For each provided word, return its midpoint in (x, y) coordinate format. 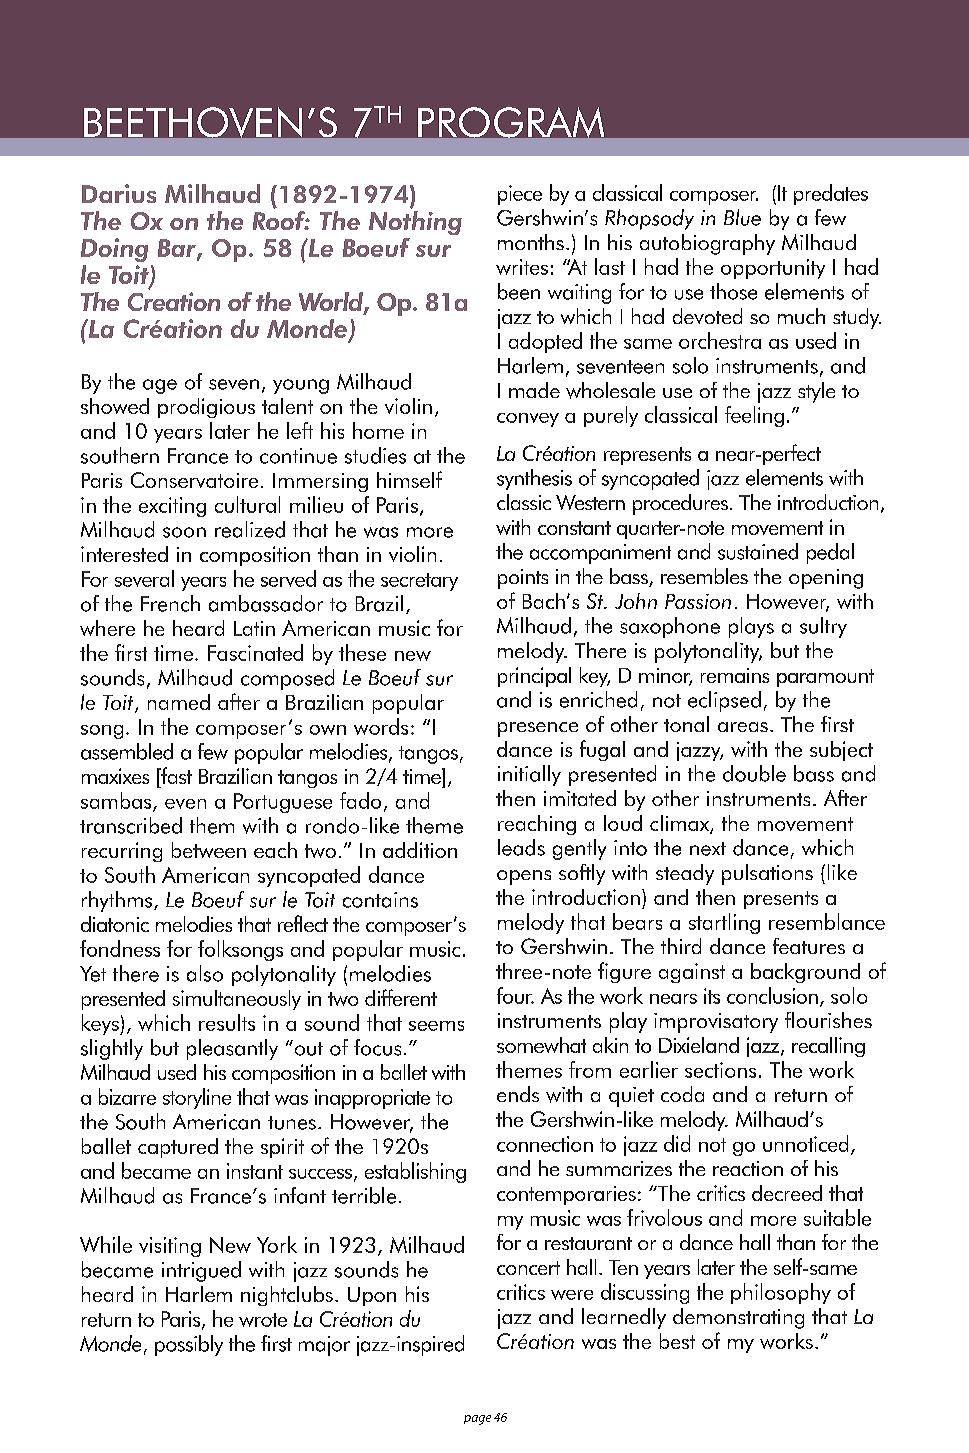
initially (529, 775)
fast (175, 775)
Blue (742, 217)
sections (720, 1070)
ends (518, 1094)
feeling (754, 416)
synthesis (534, 479)
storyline (197, 1098)
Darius (119, 193)
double (754, 773)
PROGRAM (511, 122)
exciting (172, 507)
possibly (189, 1345)
